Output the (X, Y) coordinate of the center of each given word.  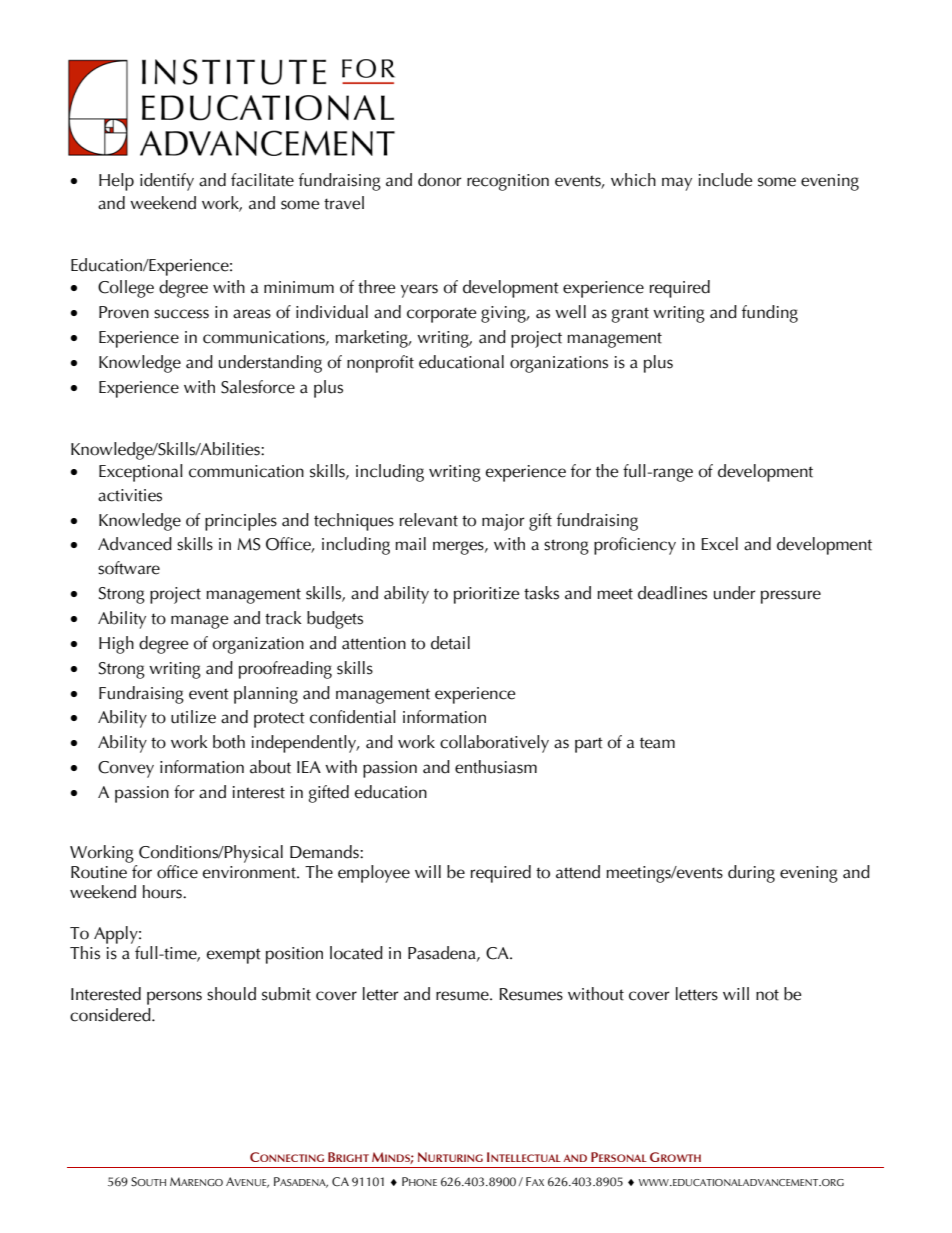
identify (167, 182)
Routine (99, 872)
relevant (429, 520)
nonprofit (380, 364)
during (751, 874)
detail (450, 643)
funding (770, 314)
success (181, 314)
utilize (193, 717)
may (677, 184)
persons (174, 998)
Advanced (135, 544)
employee (374, 874)
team (657, 743)
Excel (719, 544)
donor (439, 180)
